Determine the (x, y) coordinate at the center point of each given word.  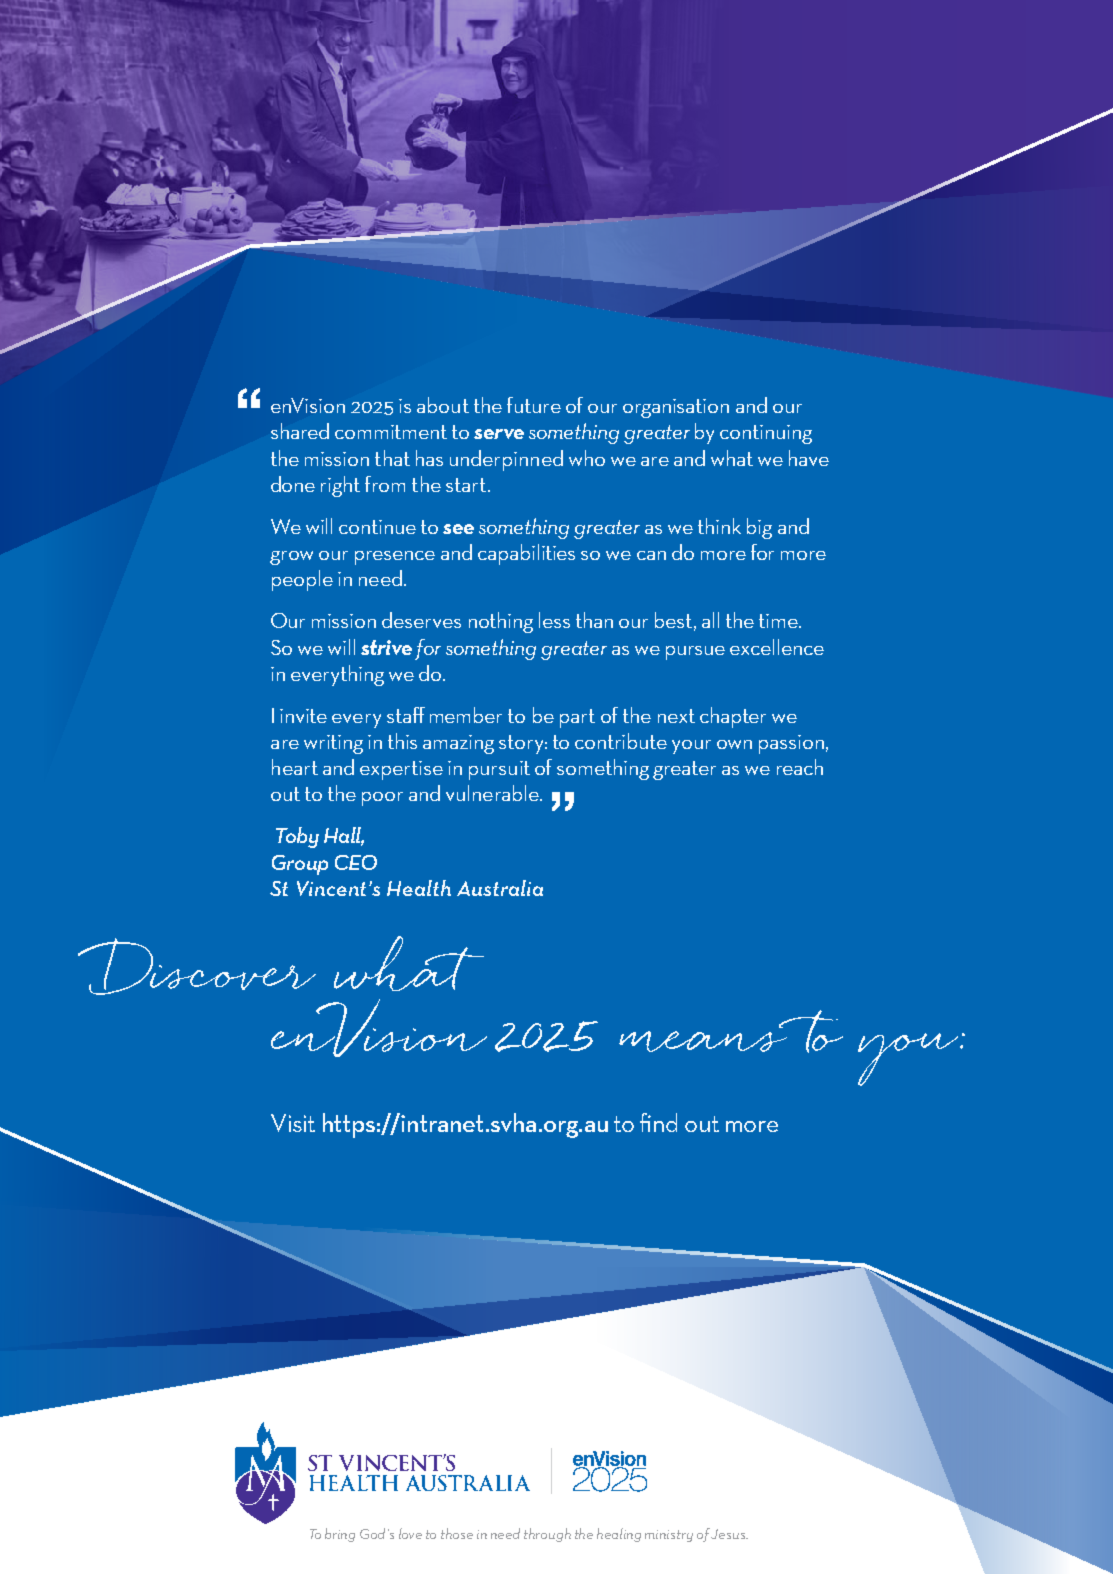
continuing (766, 434)
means (703, 1041)
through (547, 1535)
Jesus (729, 1534)
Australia (500, 888)
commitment (391, 432)
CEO (356, 862)
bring (340, 1535)
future (534, 405)
